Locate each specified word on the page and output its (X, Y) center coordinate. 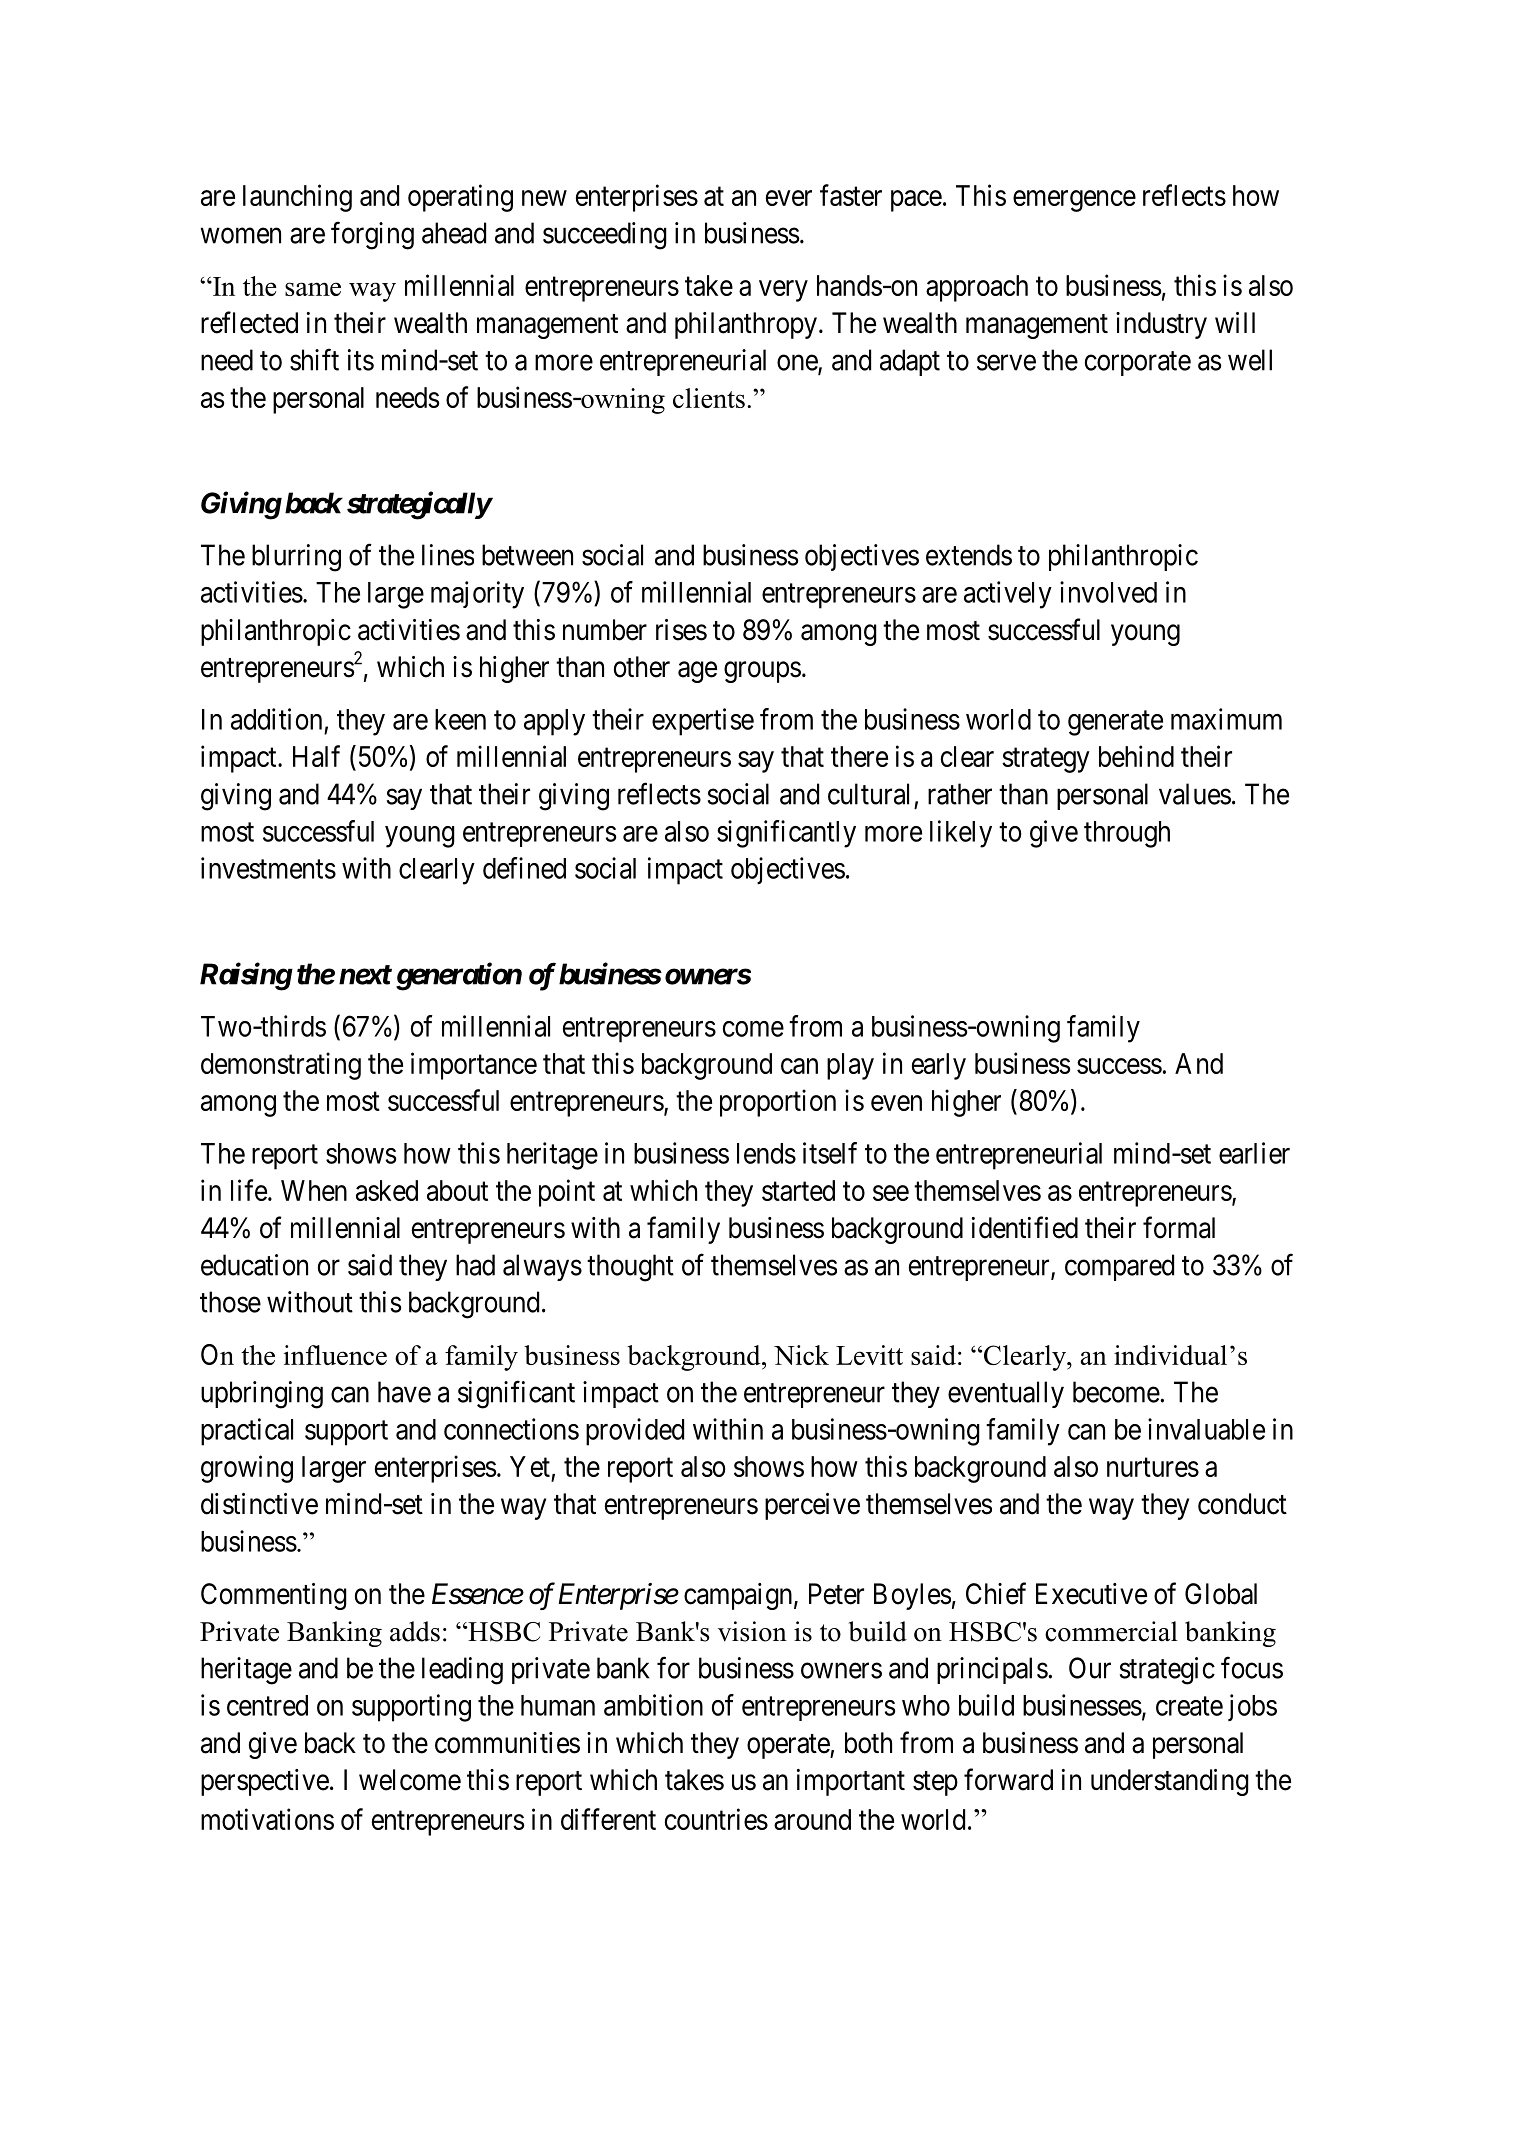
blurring (296, 558)
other (642, 667)
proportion (778, 1103)
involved (1108, 592)
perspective (265, 1782)
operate (789, 1746)
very (783, 291)
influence (335, 1355)
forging (372, 236)
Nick (801, 1355)
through (1127, 834)
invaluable (1206, 1429)
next (365, 975)
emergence (1074, 201)
